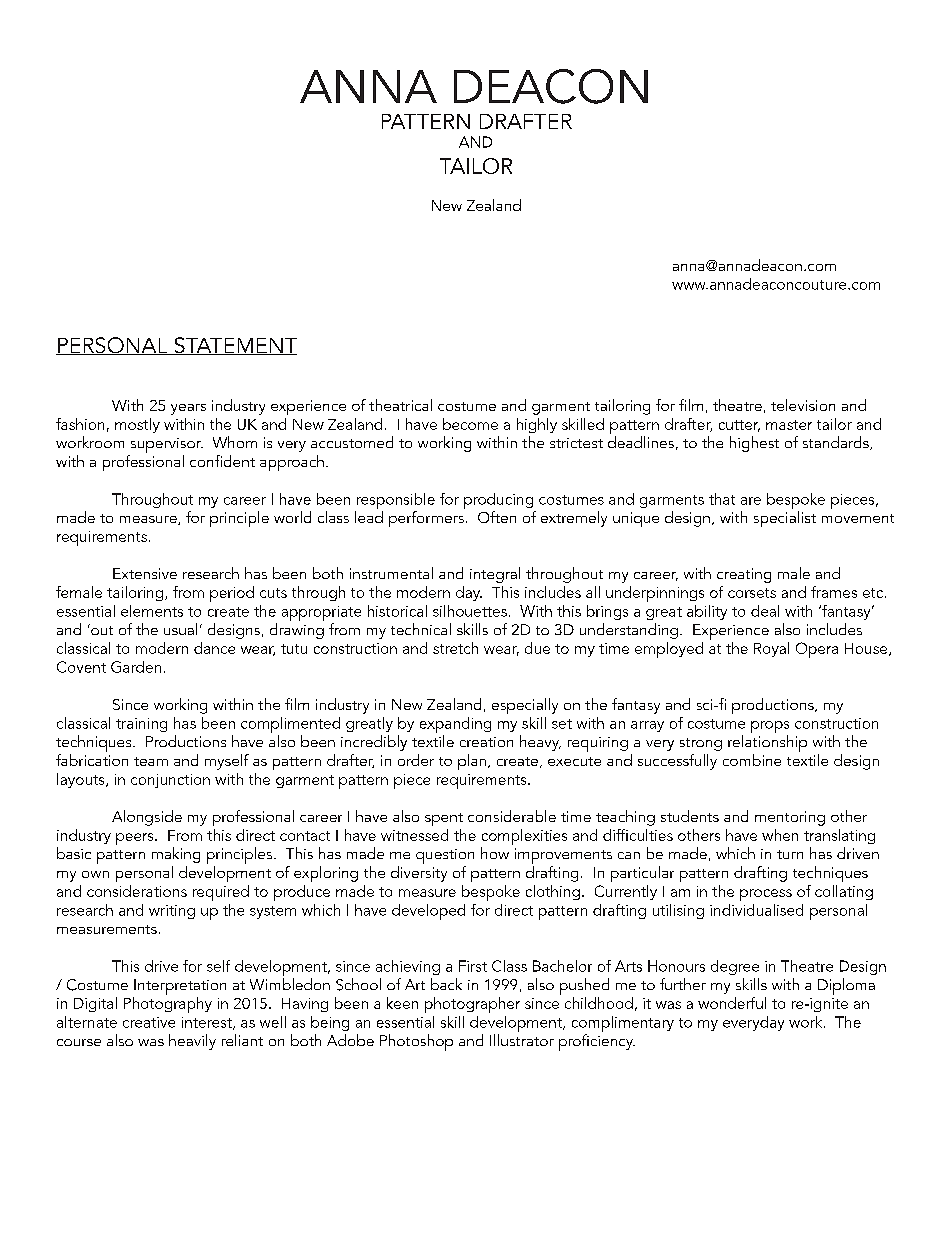 This screenshot has height=1233, width=952. I want to click on television, so click(803, 405).
